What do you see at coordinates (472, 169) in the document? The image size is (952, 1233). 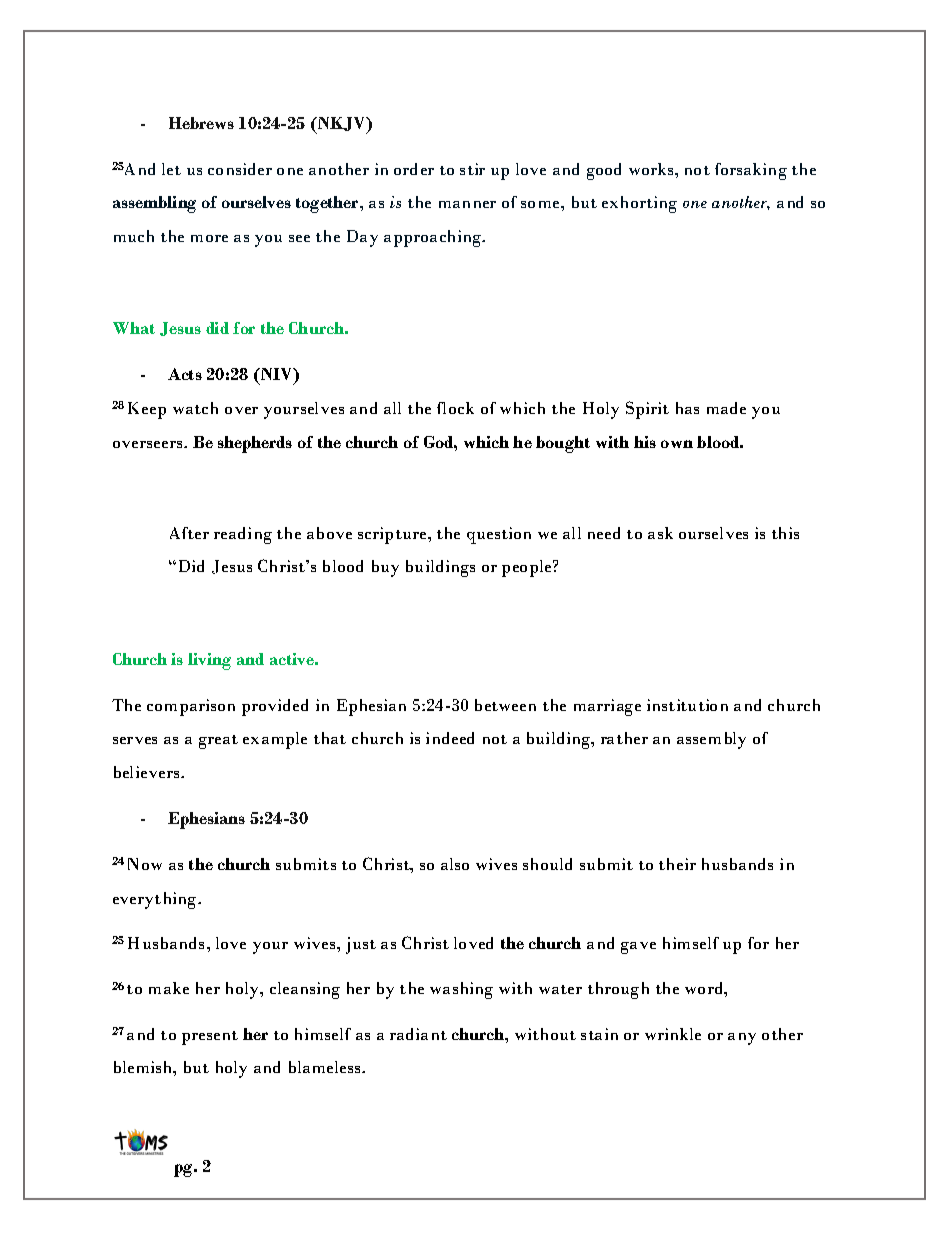 I see `stir` at bounding box center [472, 169].
